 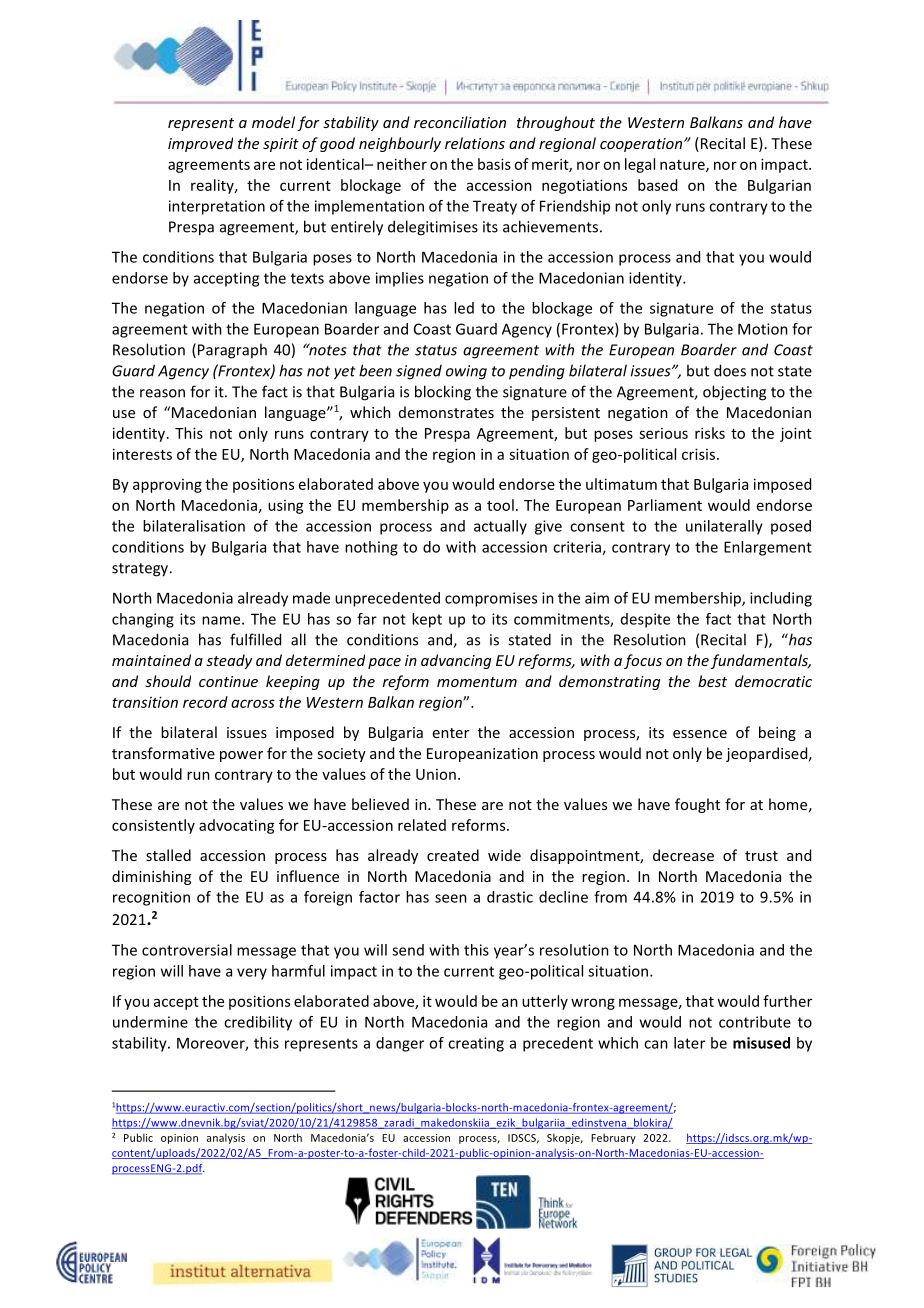 I want to click on fulfilled, so click(x=255, y=639).
